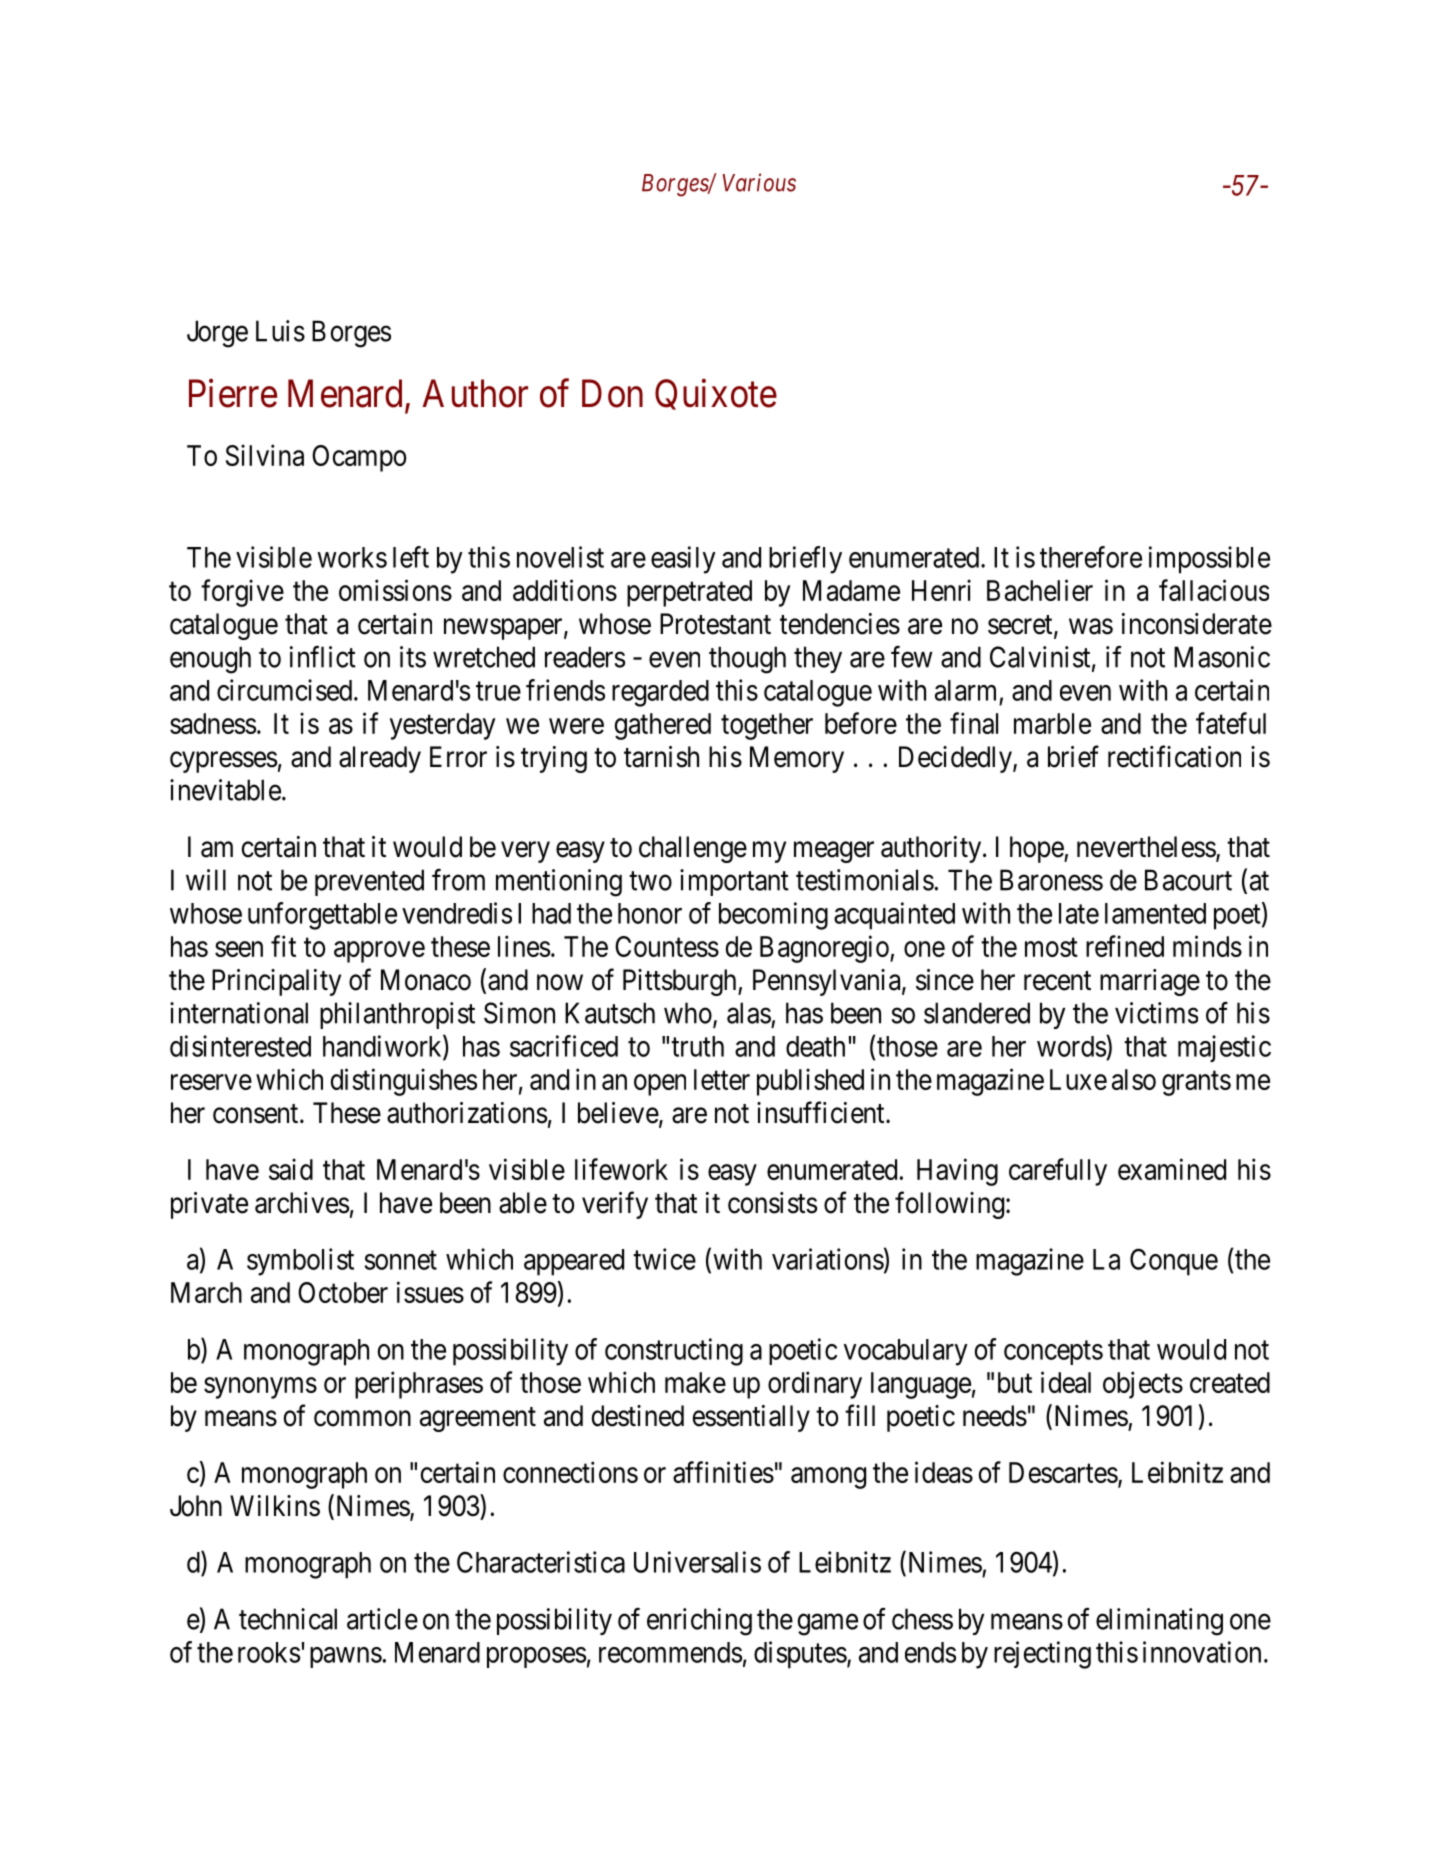 The height and width of the page is (1860, 1437). What do you see at coordinates (759, 182) in the page?
I see `Various` at bounding box center [759, 182].
